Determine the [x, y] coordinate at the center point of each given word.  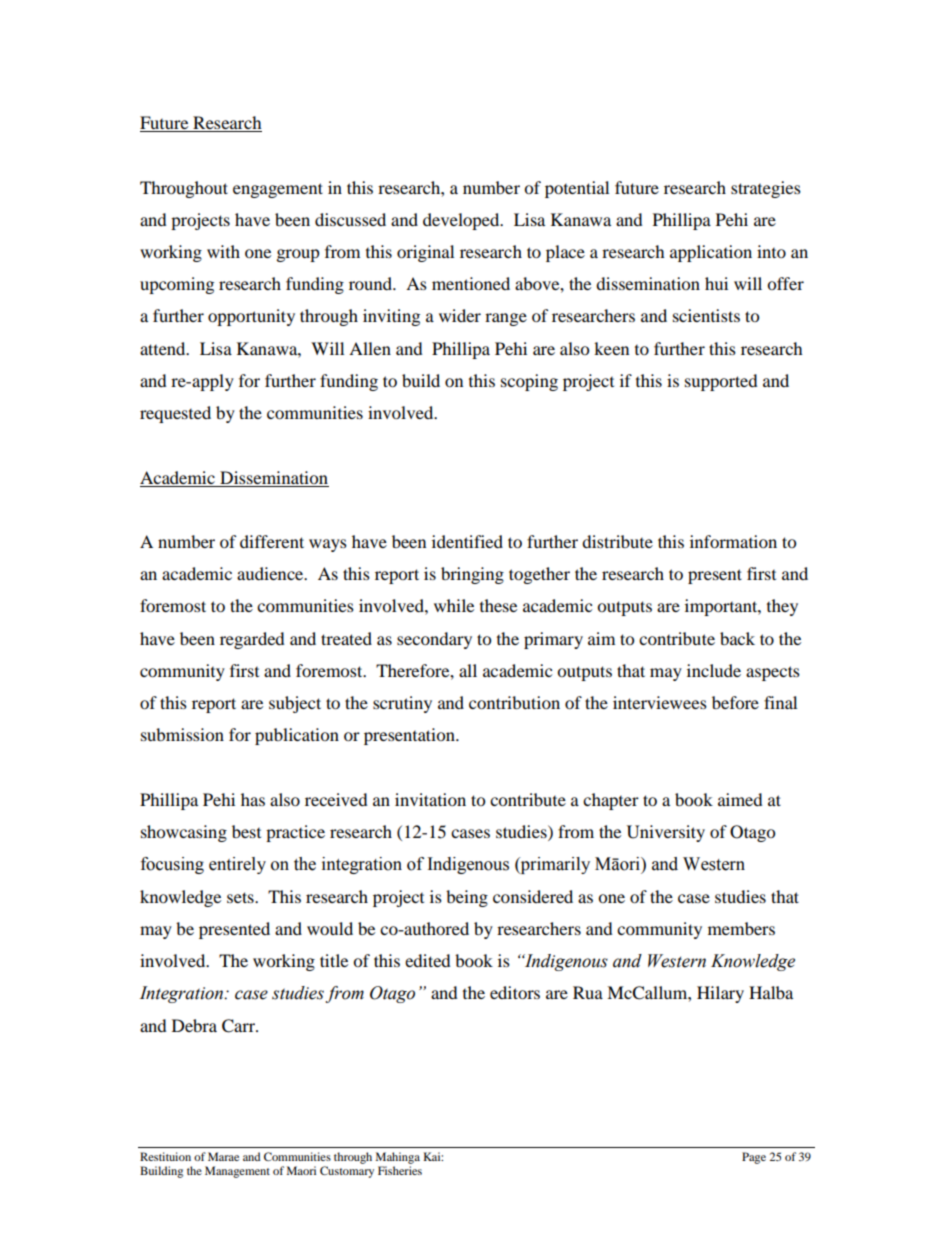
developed [462, 221]
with [223, 251]
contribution [514, 702]
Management [237, 1172]
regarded [252, 640]
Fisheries [400, 1170]
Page [754, 1158]
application [711, 253]
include [714, 670]
